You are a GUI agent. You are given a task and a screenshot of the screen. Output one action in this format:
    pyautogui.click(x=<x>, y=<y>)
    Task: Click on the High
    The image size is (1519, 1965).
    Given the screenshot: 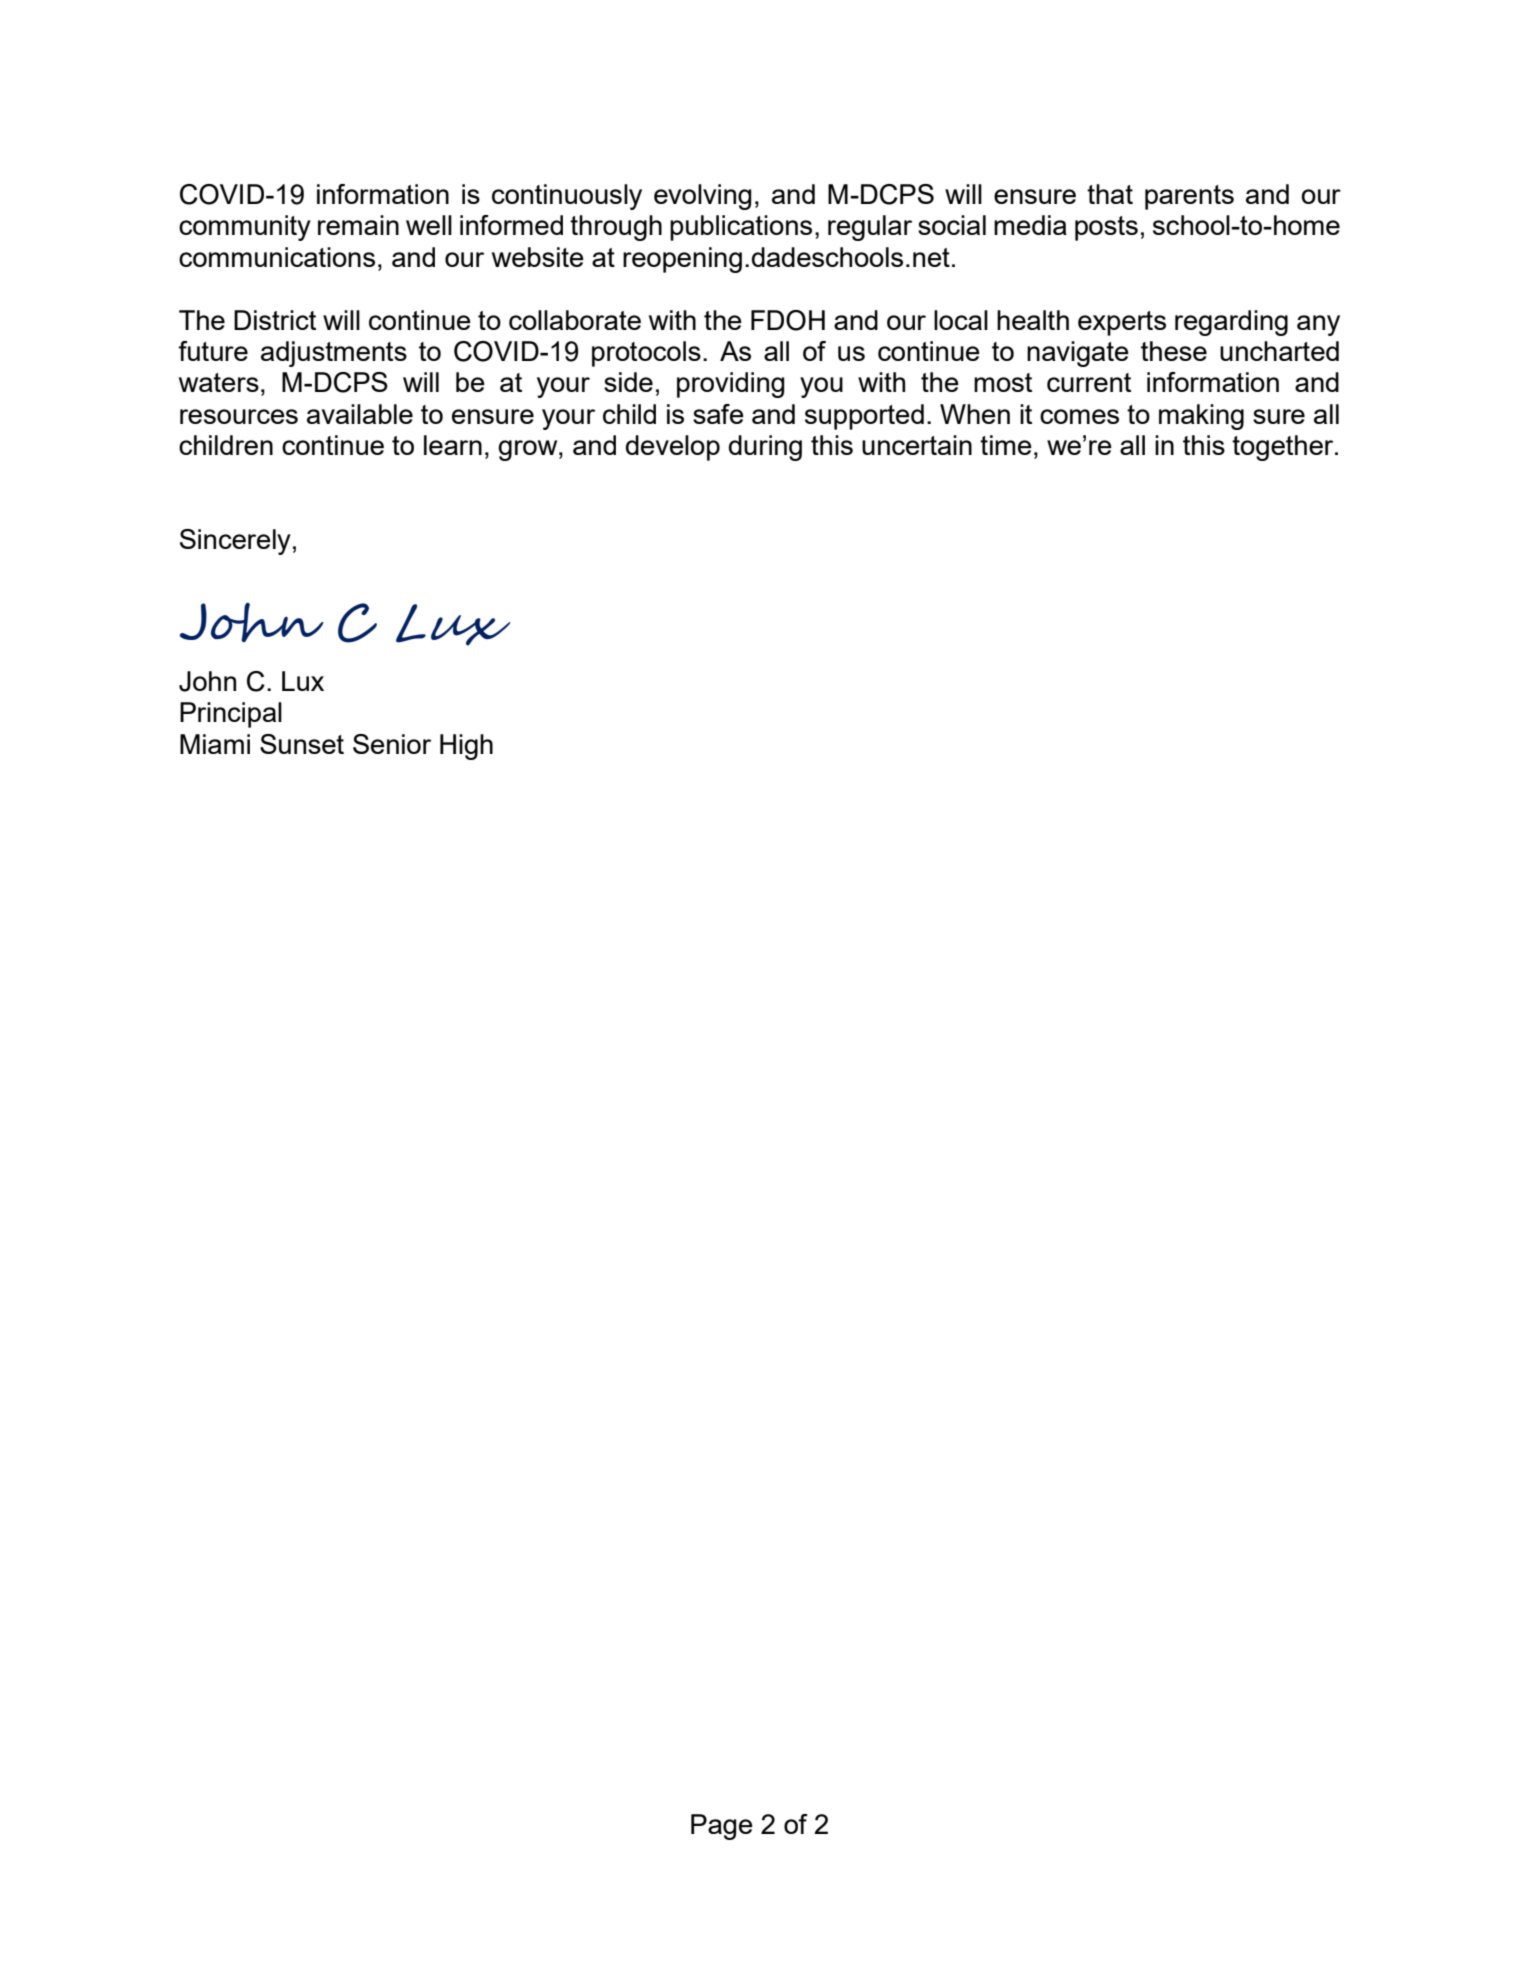 What is the action you would take?
    pyautogui.click(x=466, y=747)
